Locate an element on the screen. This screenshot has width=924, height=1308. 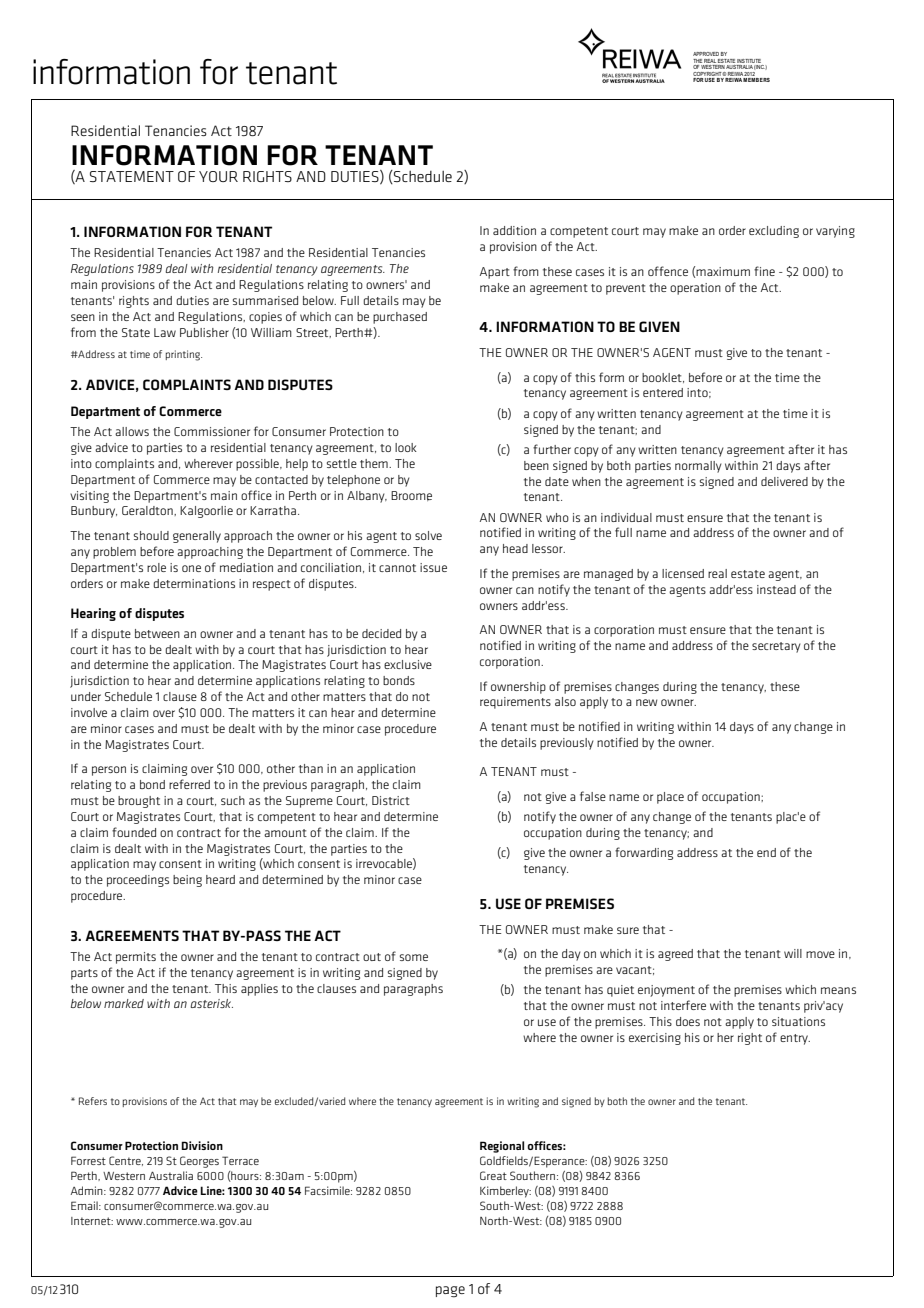
Email is located at coordinates (85, 1205).
